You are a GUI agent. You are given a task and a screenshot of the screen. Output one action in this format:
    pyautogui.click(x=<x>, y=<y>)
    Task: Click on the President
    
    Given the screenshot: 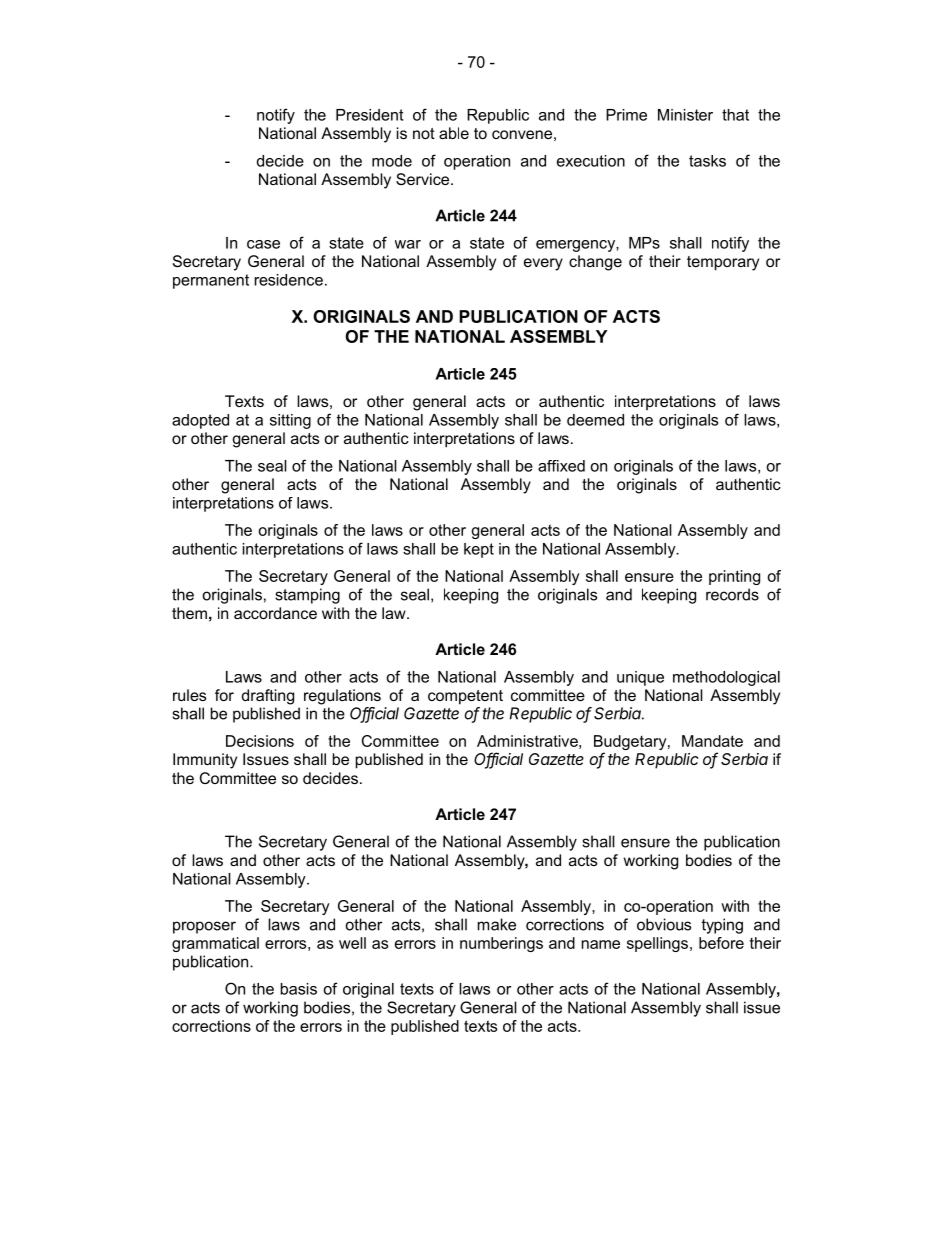 What is the action you would take?
    pyautogui.click(x=369, y=115)
